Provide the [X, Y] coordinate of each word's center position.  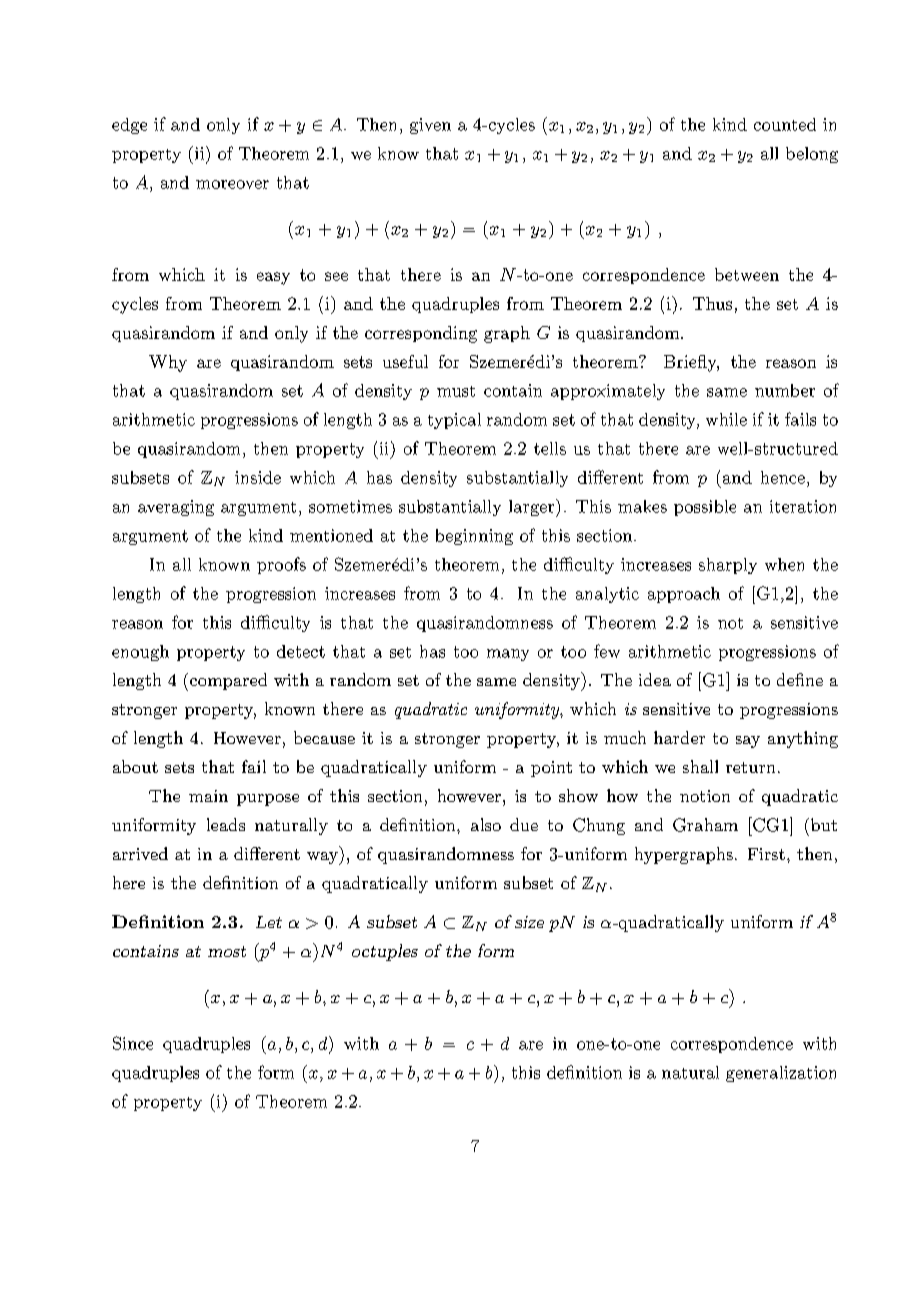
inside [258, 477]
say [748, 742]
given [430, 126]
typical [454, 421]
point [551, 769]
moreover [232, 184]
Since [133, 1043]
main [208, 796]
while [726, 419]
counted [785, 124]
